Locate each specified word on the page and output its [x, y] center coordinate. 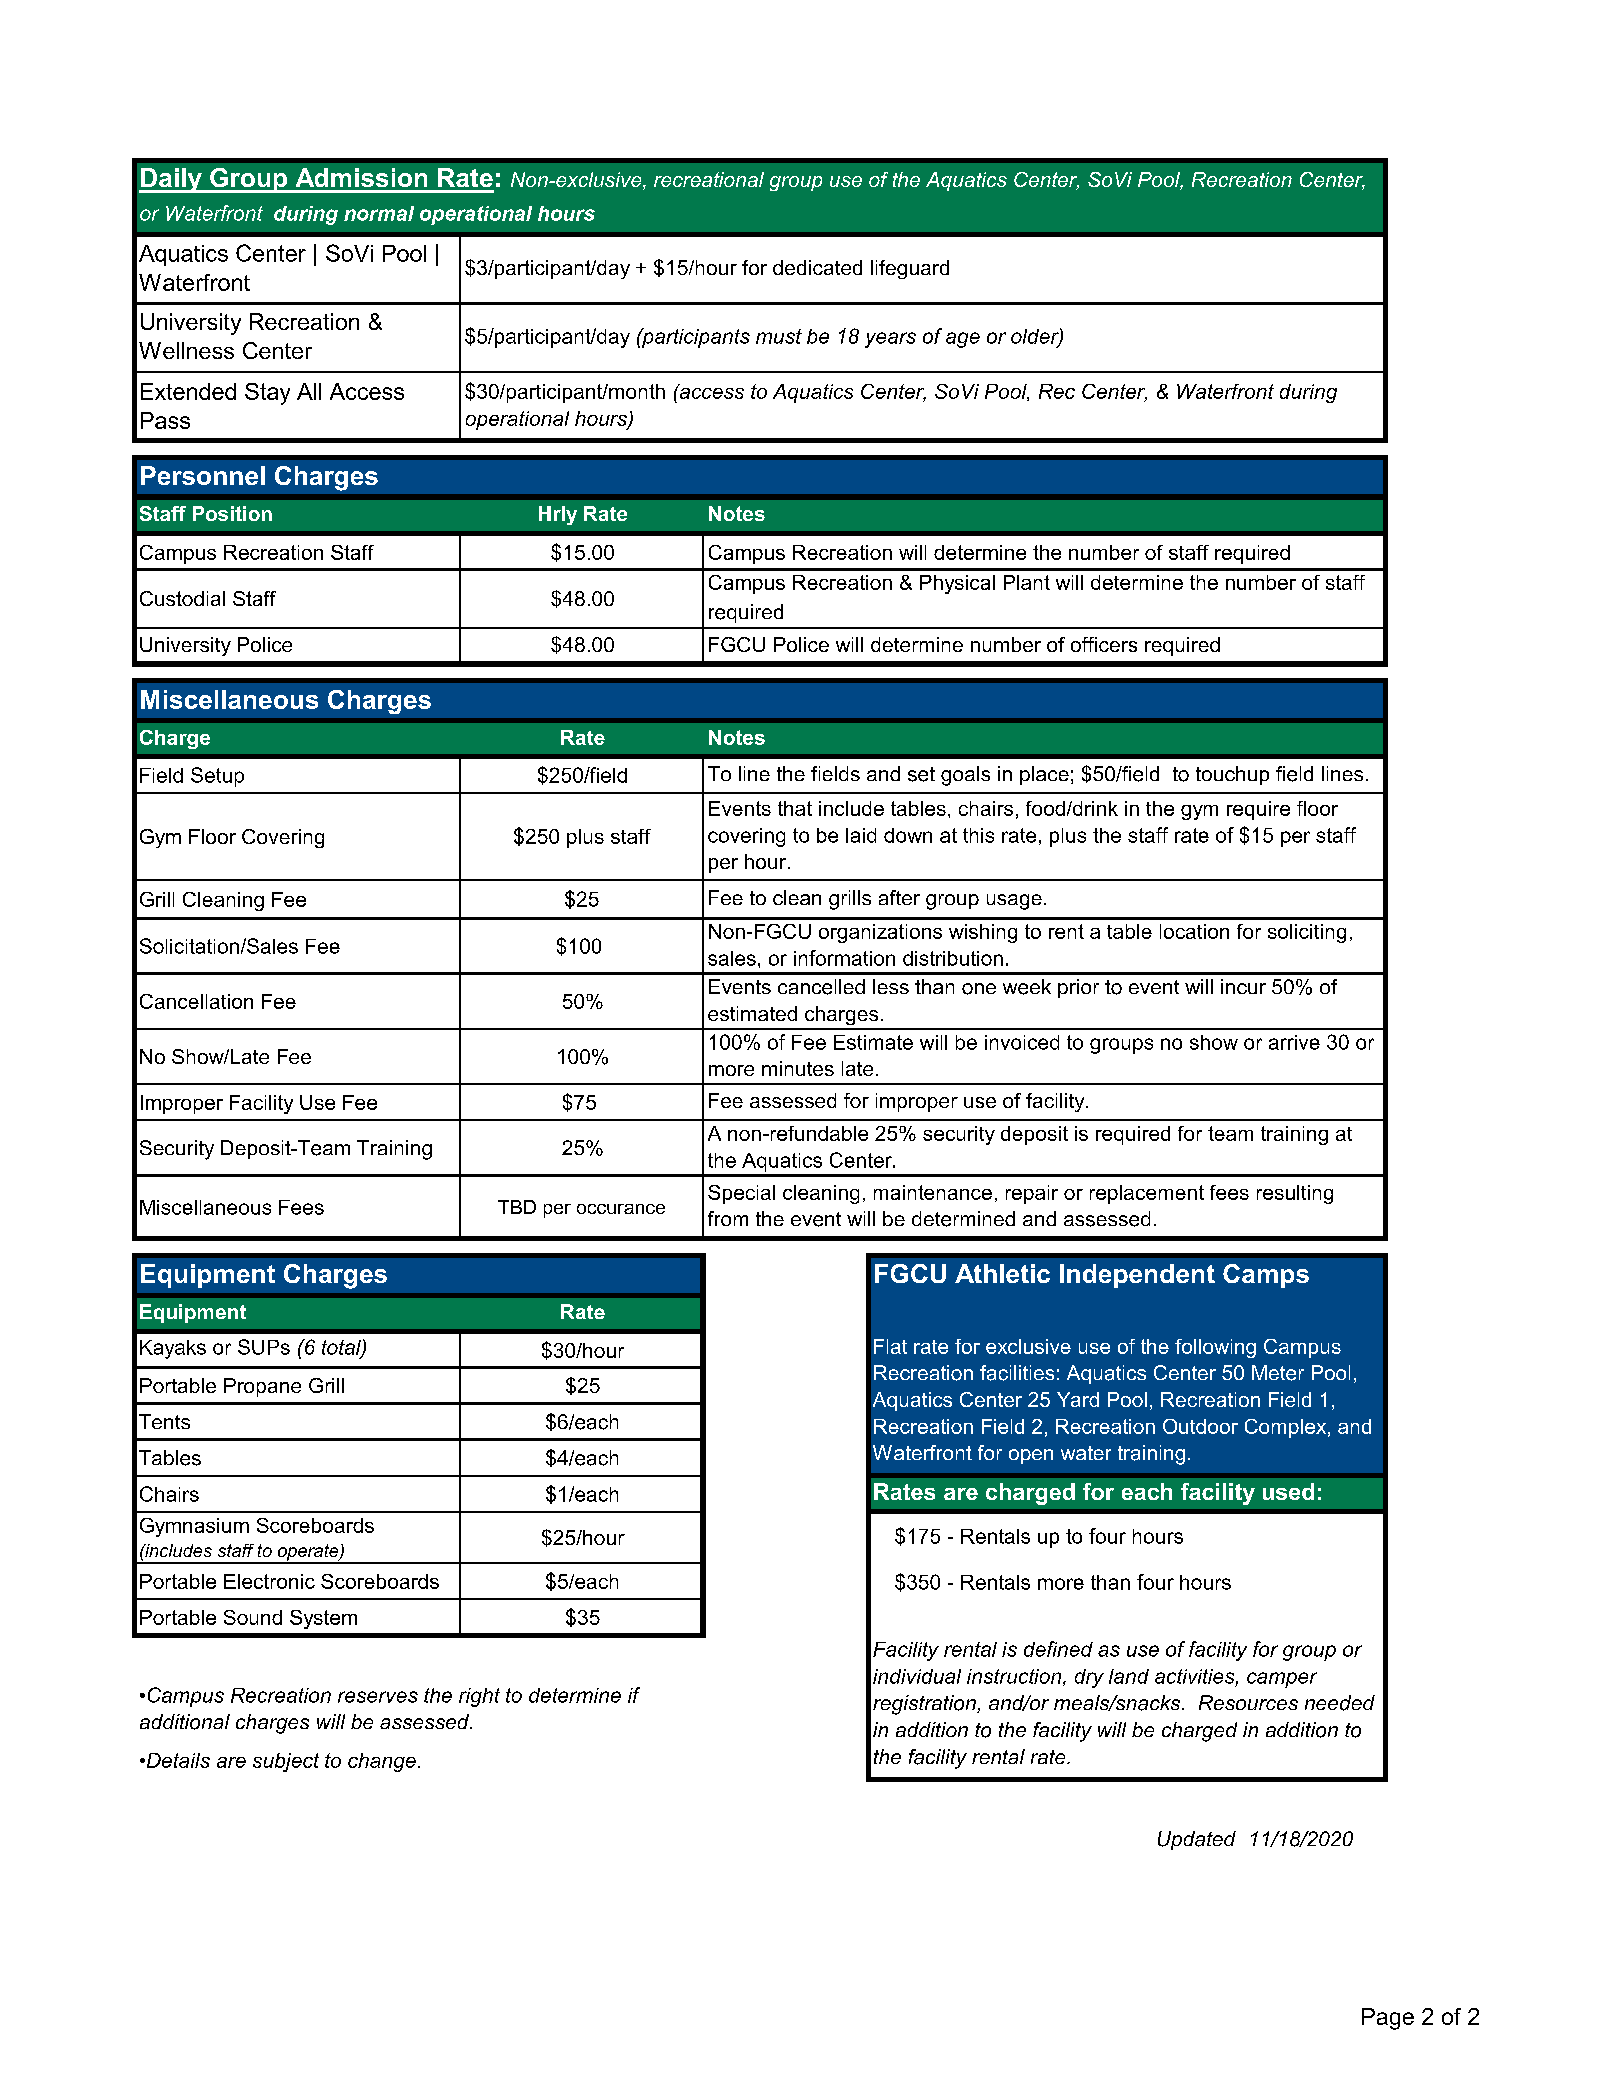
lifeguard [910, 269]
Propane [262, 1387]
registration [925, 1705]
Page [1388, 2019]
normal [379, 213]
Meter [1278, 1373]
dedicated [817, 267]
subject [286, 1762]
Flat [890, 1346]
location [1194, 931]
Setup [217, 777]
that [795, 808]
